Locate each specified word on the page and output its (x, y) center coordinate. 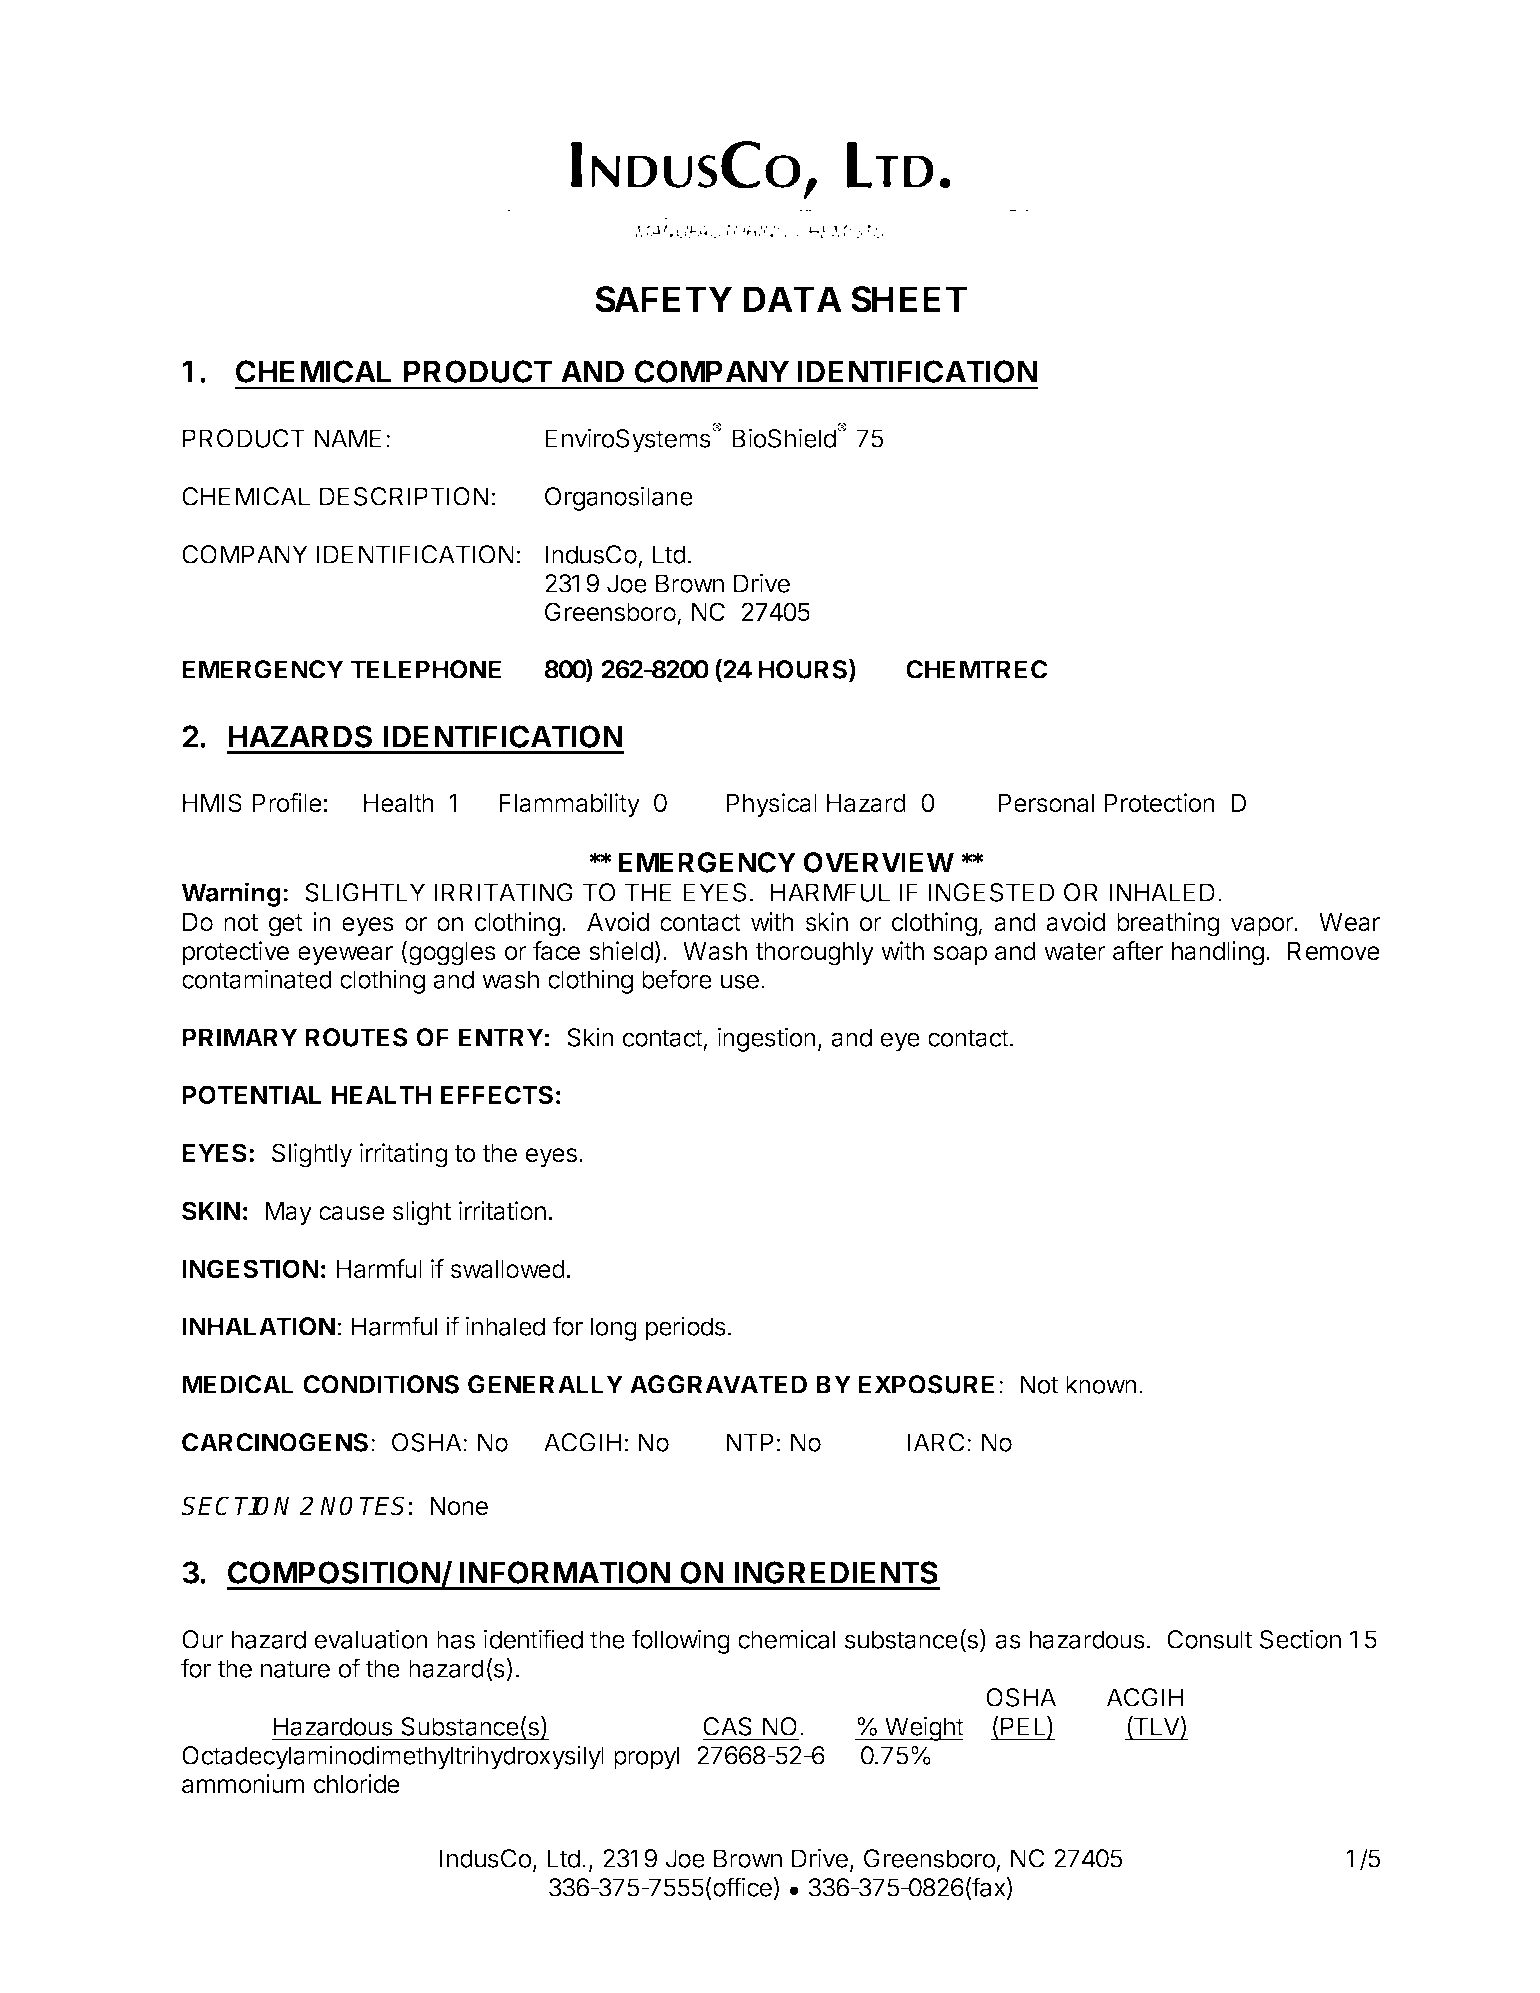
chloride (357, 1784)
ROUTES (356, 1037)
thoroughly (814, 954)
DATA (793, 299)
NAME (348, 438)
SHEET (909, 299)
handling (1218, 953)
